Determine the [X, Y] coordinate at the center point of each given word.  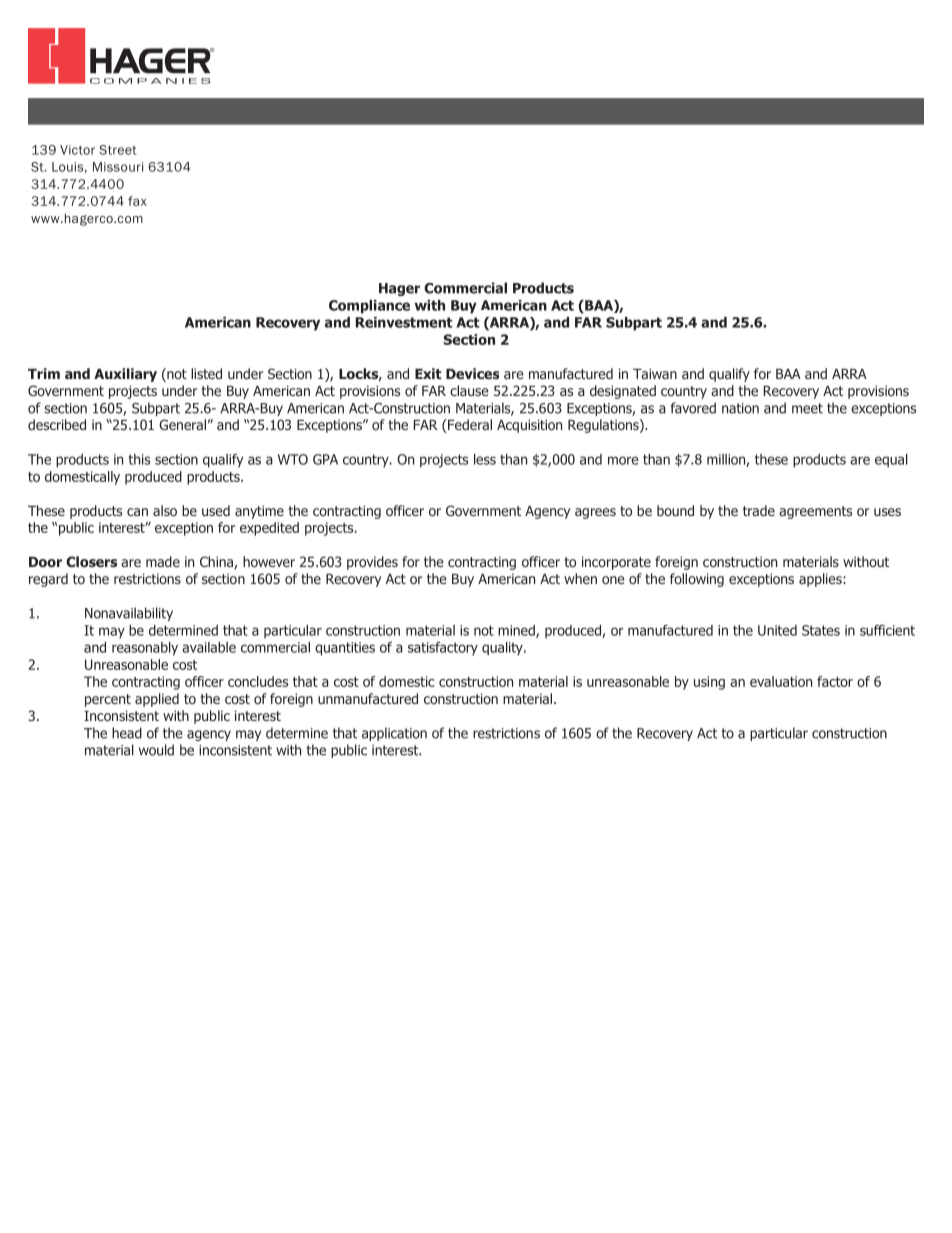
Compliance [369, 307]
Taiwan [655, 373]
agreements [815, 512]
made [163, 561]
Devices [472, 373]
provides [372, 563]
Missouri [118, 167]
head [127, 733]
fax [137, 201]
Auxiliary [125, 375]
